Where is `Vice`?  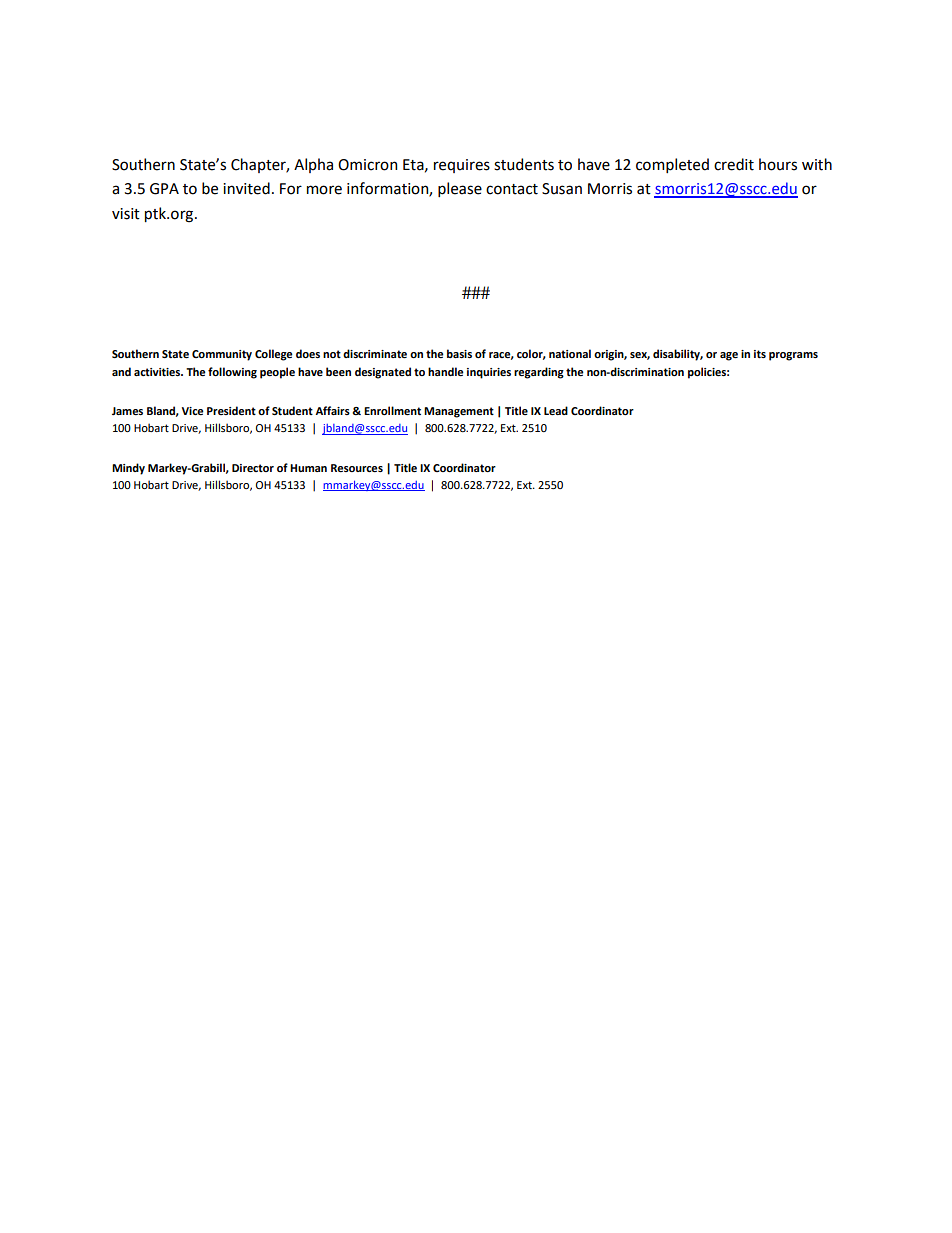
Vice is located at coordinates (193, 411).
